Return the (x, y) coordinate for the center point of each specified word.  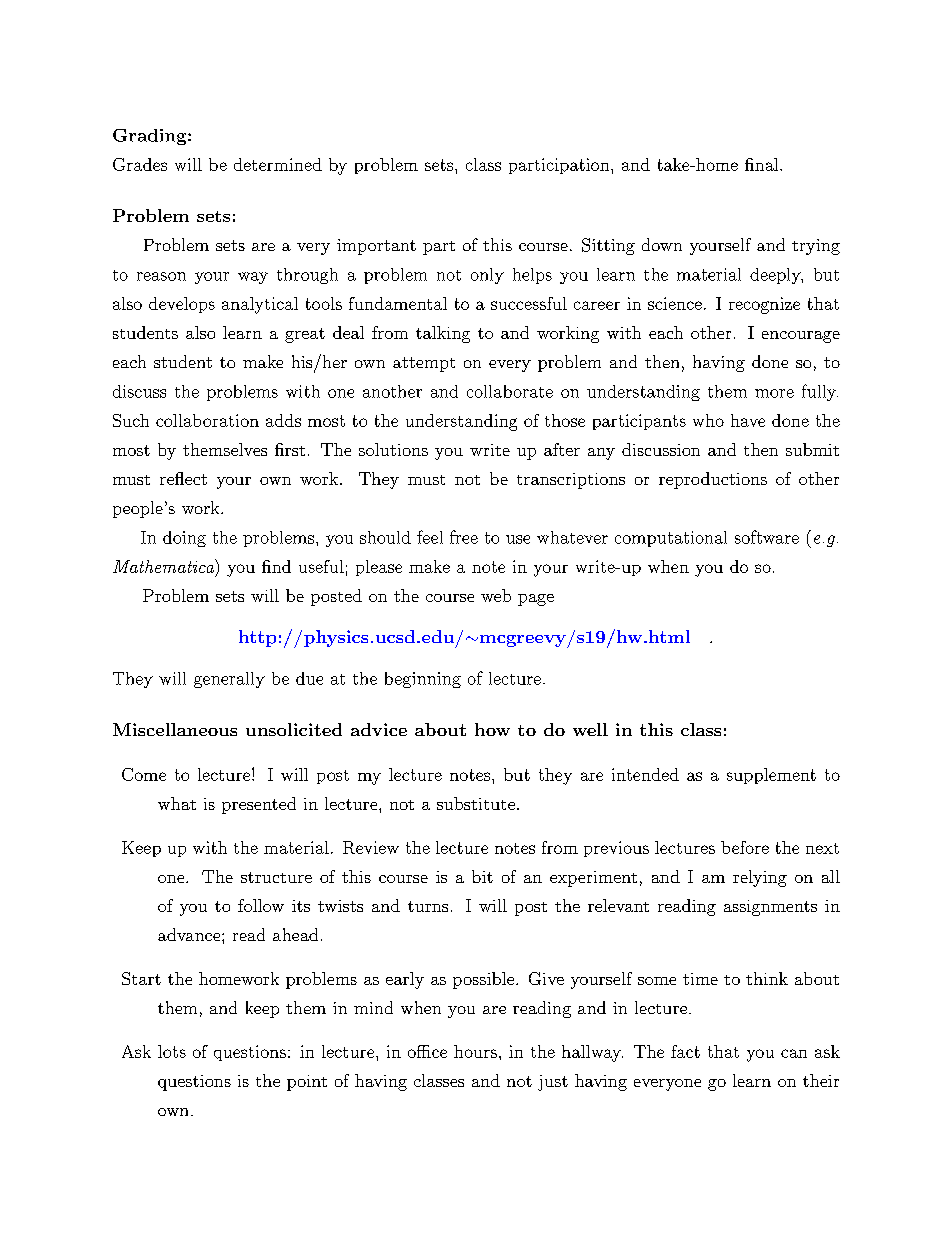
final (761, 164)
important (376, 247)
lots (172, 1051)
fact (685, 1051)
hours (475, 1051)
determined (278, 164)
